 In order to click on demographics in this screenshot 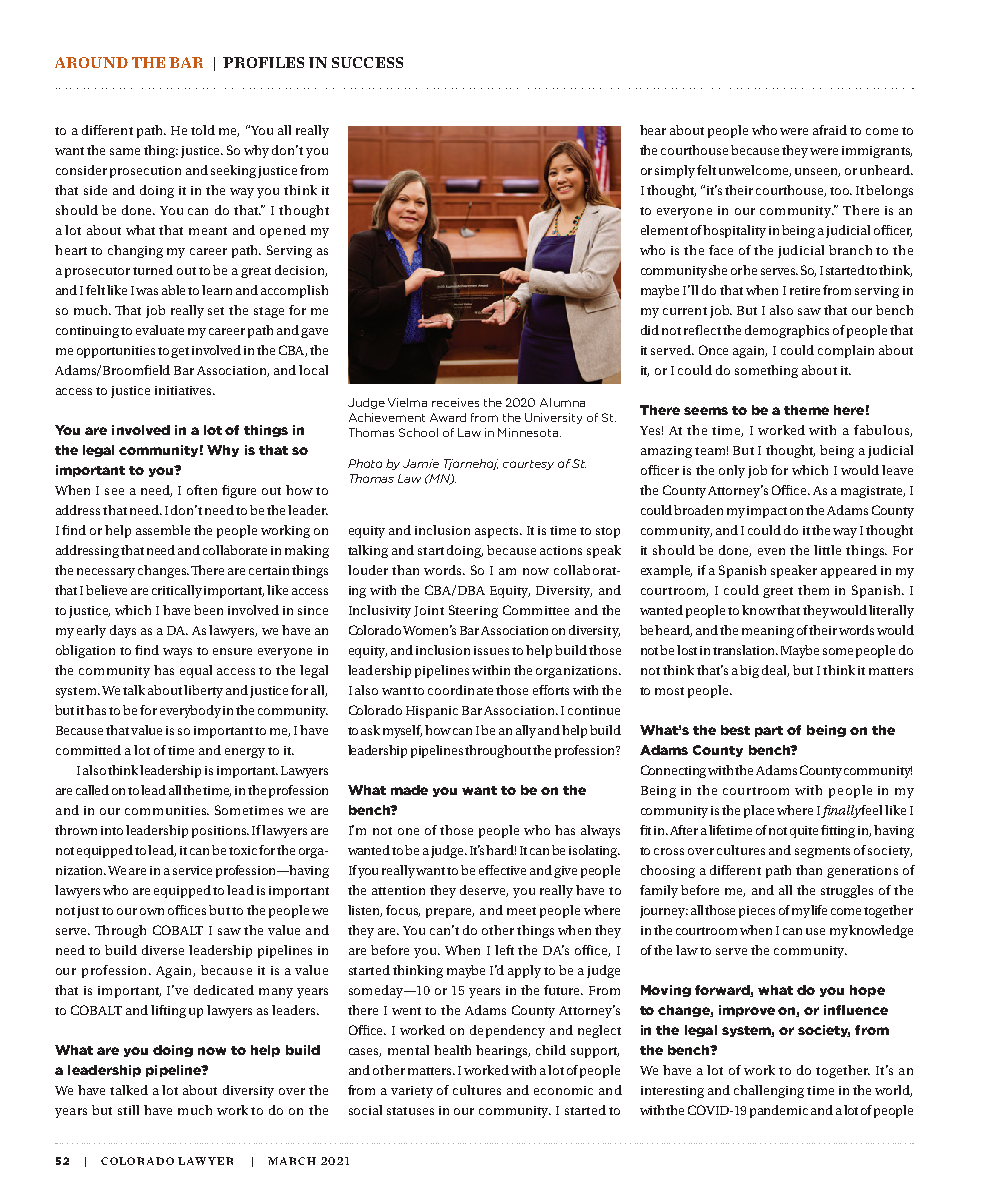, I will do `click(787, 331)`.
